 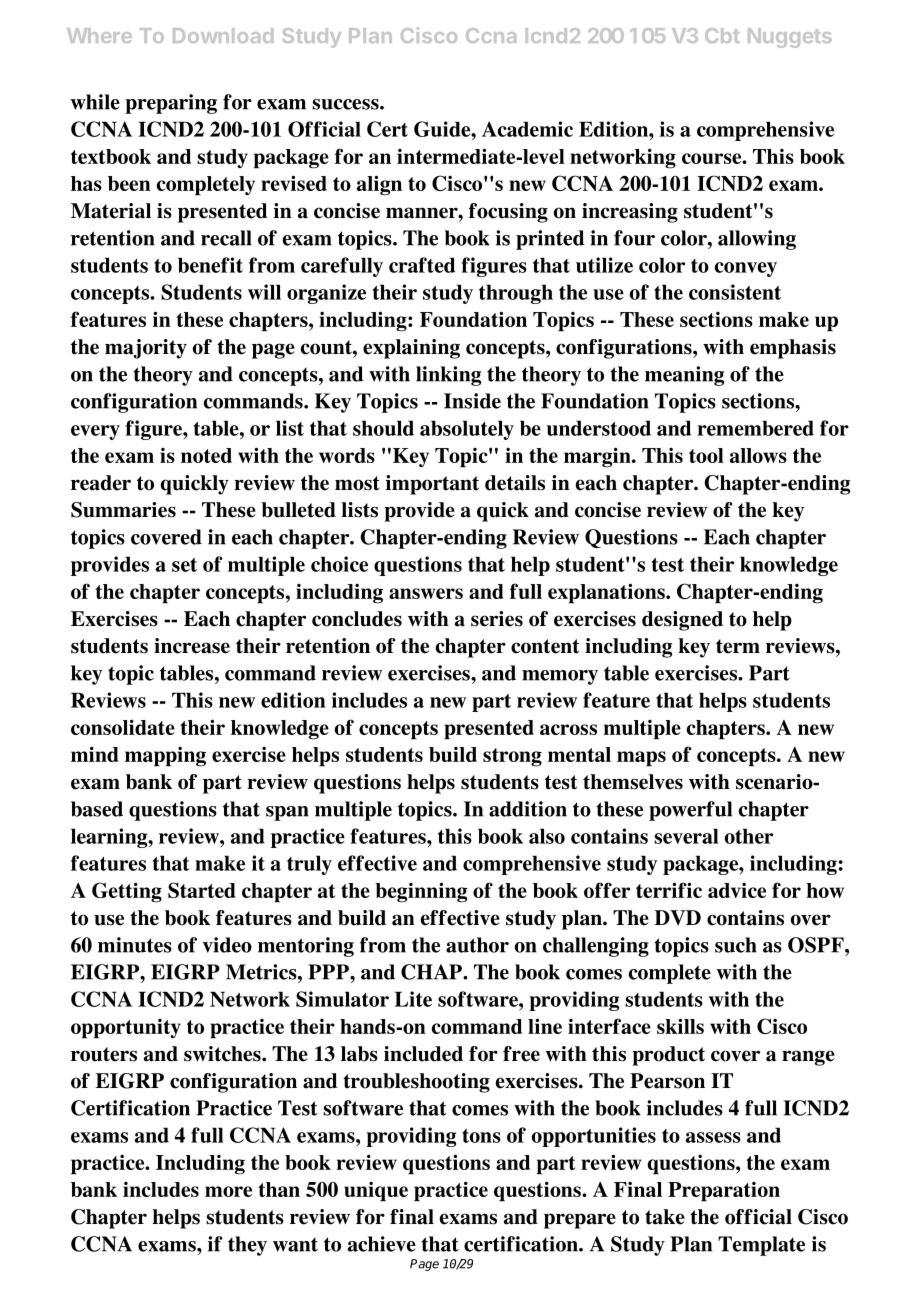 I want to click on author, so click(x=477, y=945).
